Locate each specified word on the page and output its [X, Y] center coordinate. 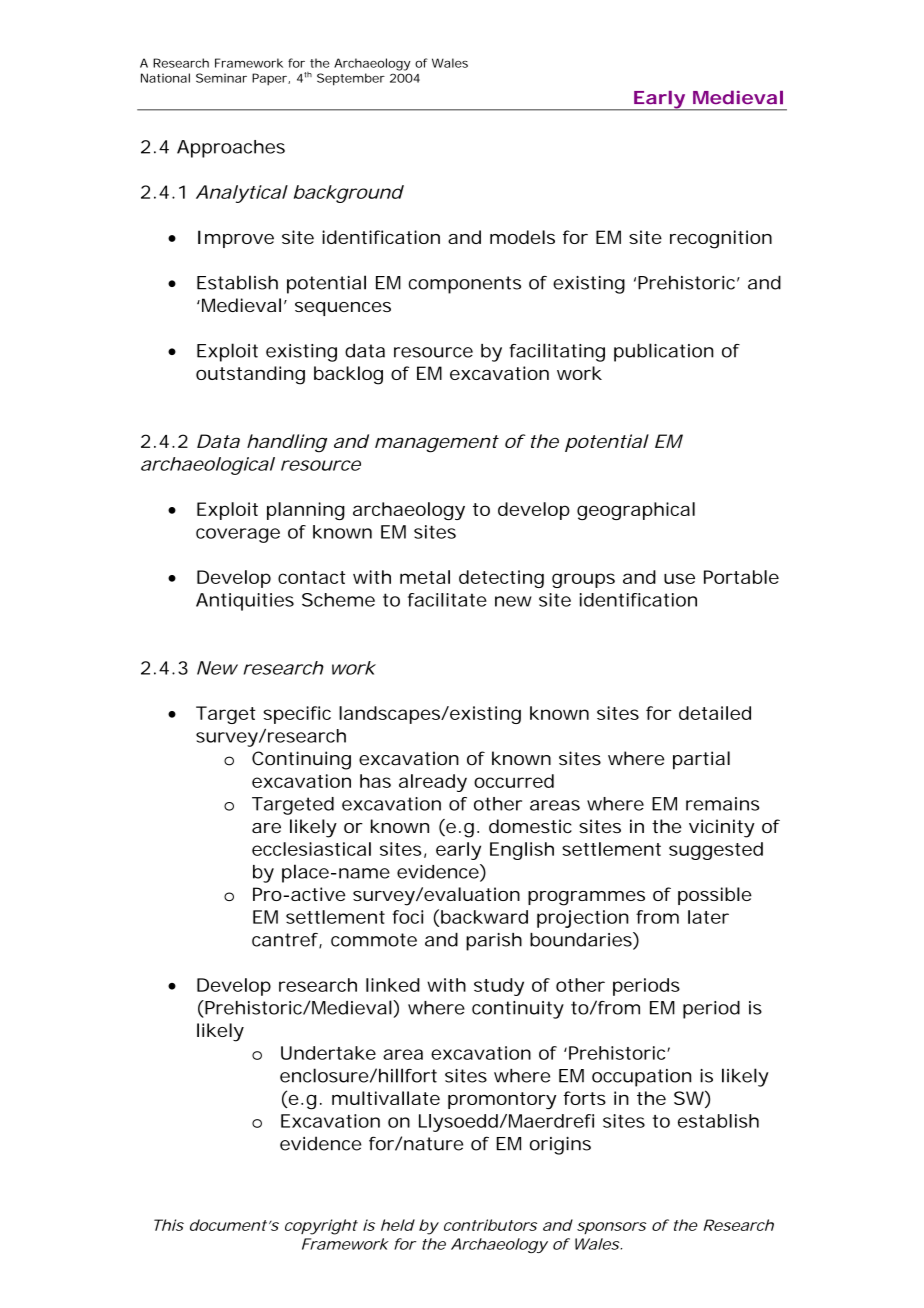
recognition [721, 239]
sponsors [612, 1228]
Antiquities [245, 602]
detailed [715, 713]
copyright [321, 1227]
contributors [490, 1225]
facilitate [447, 600]
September [351, 79]
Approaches [231, 149]
